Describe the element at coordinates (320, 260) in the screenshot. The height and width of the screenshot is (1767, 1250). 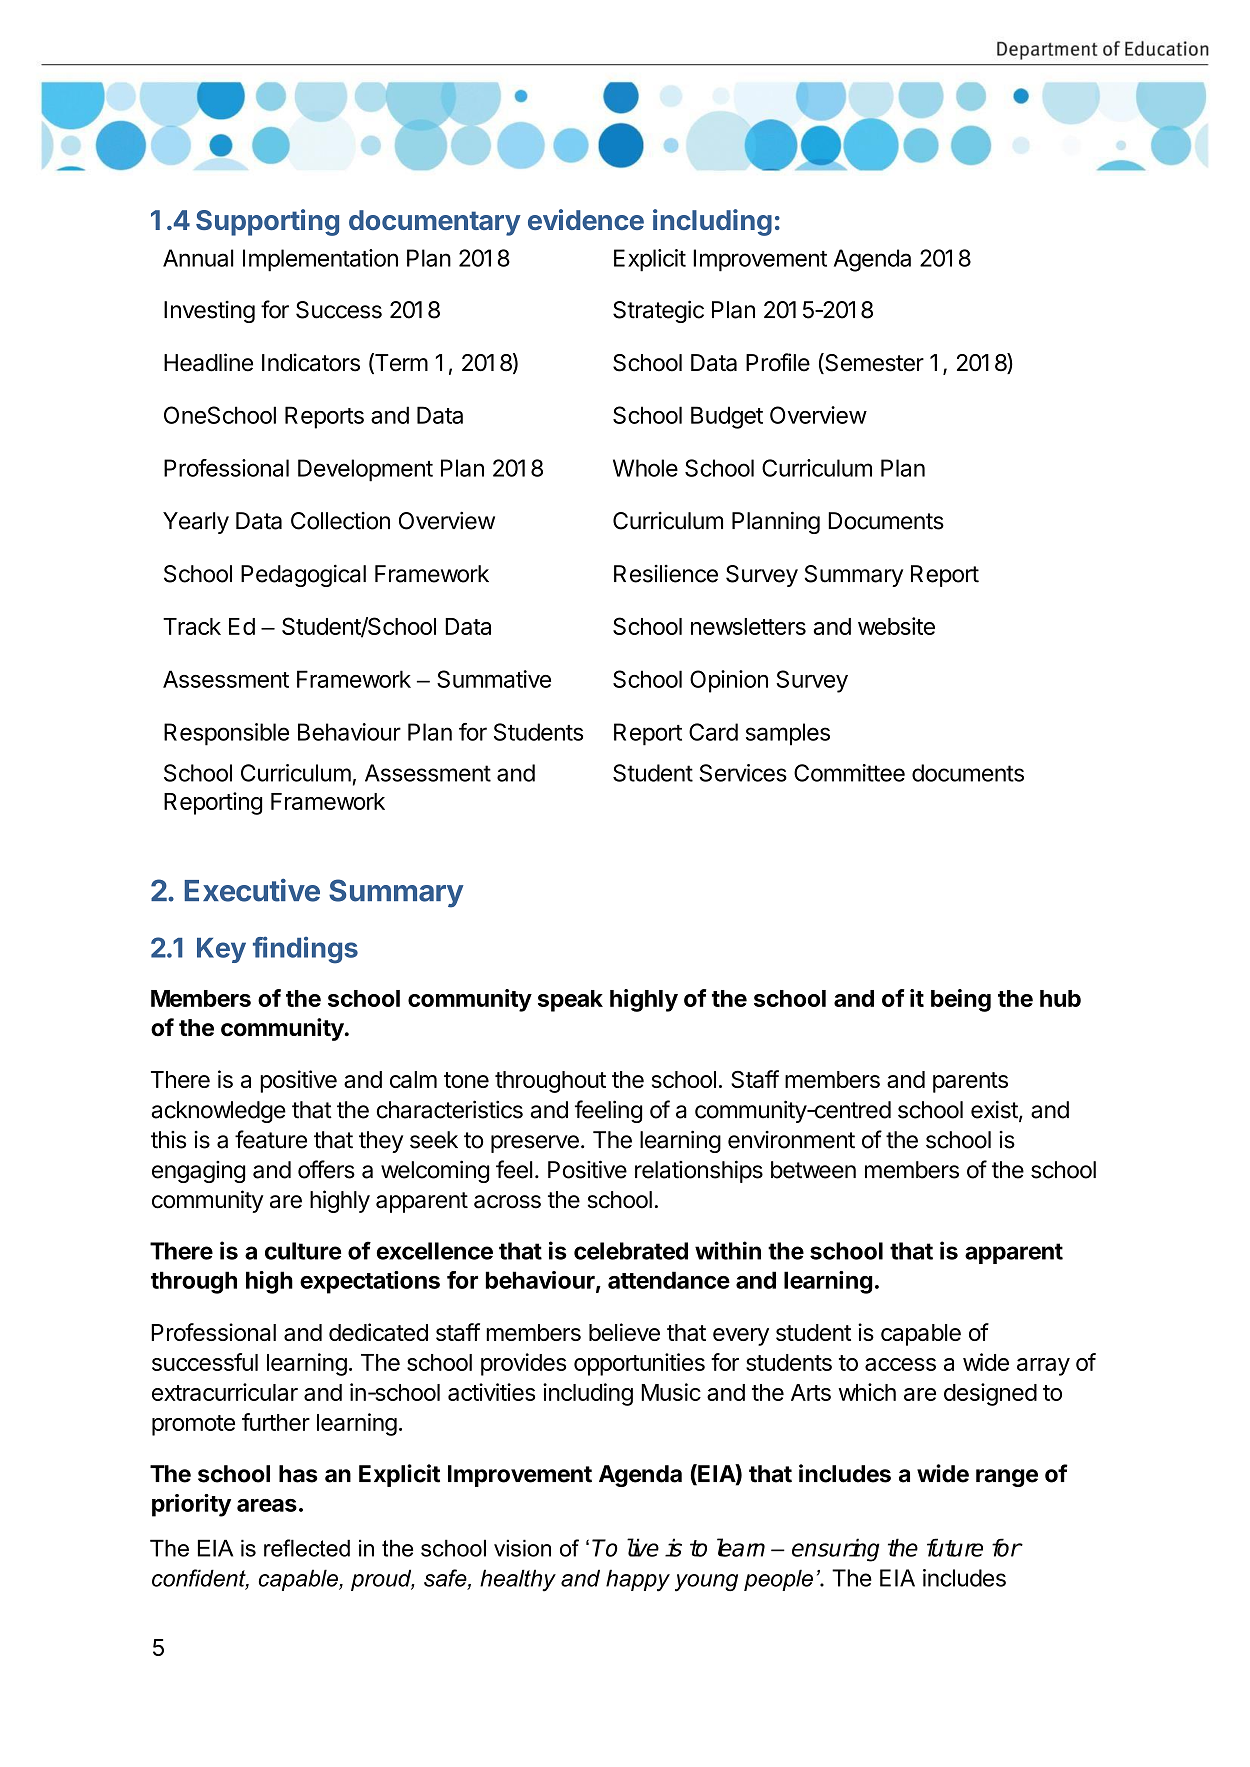
I see `Implementation` at that location.
